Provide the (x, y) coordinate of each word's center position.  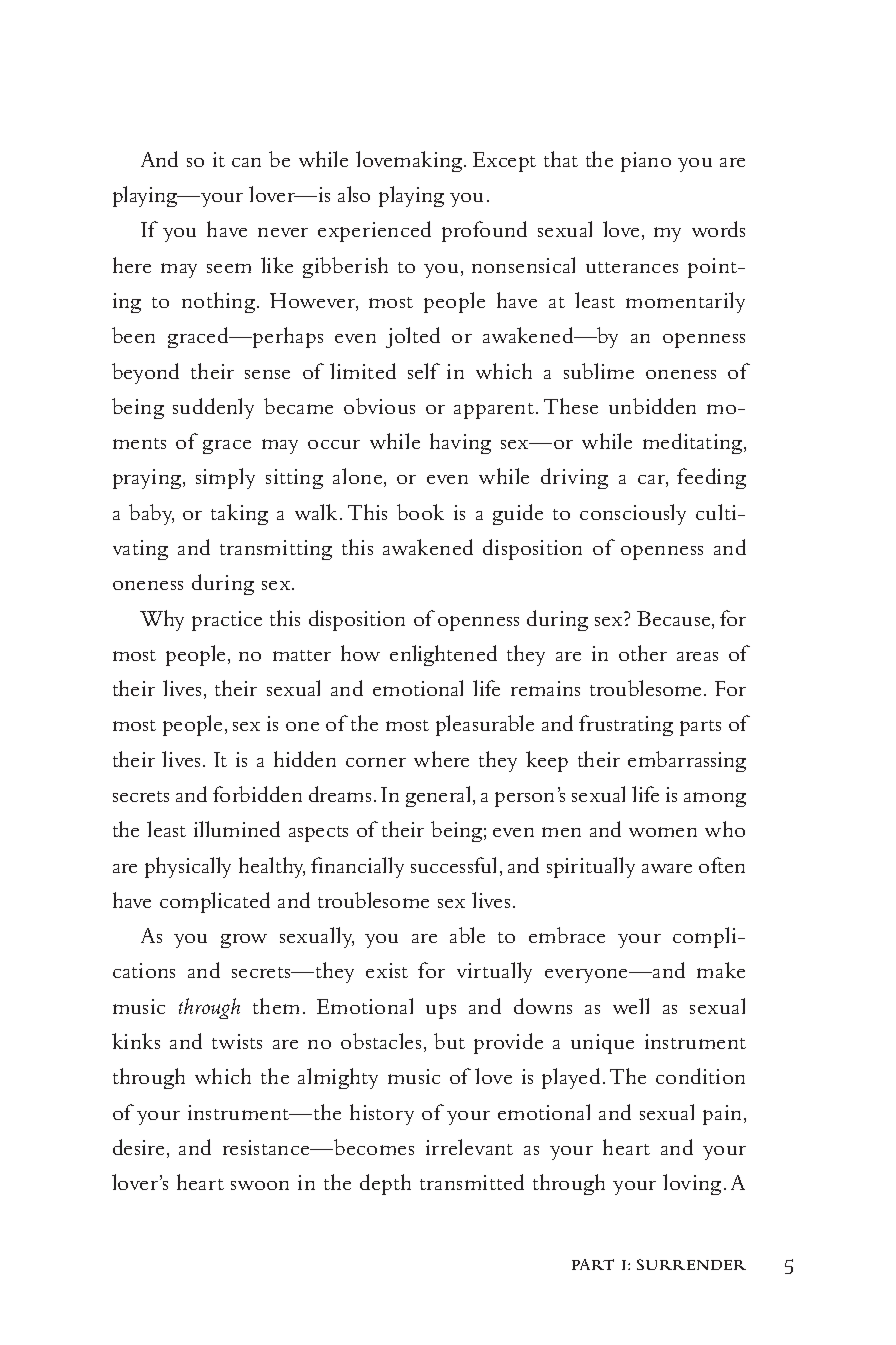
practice (227, 621)
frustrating (626, 725)
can (246, 162)
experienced (374, 231)
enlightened (443, 655)
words (718, 229)
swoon (260, 1185)
